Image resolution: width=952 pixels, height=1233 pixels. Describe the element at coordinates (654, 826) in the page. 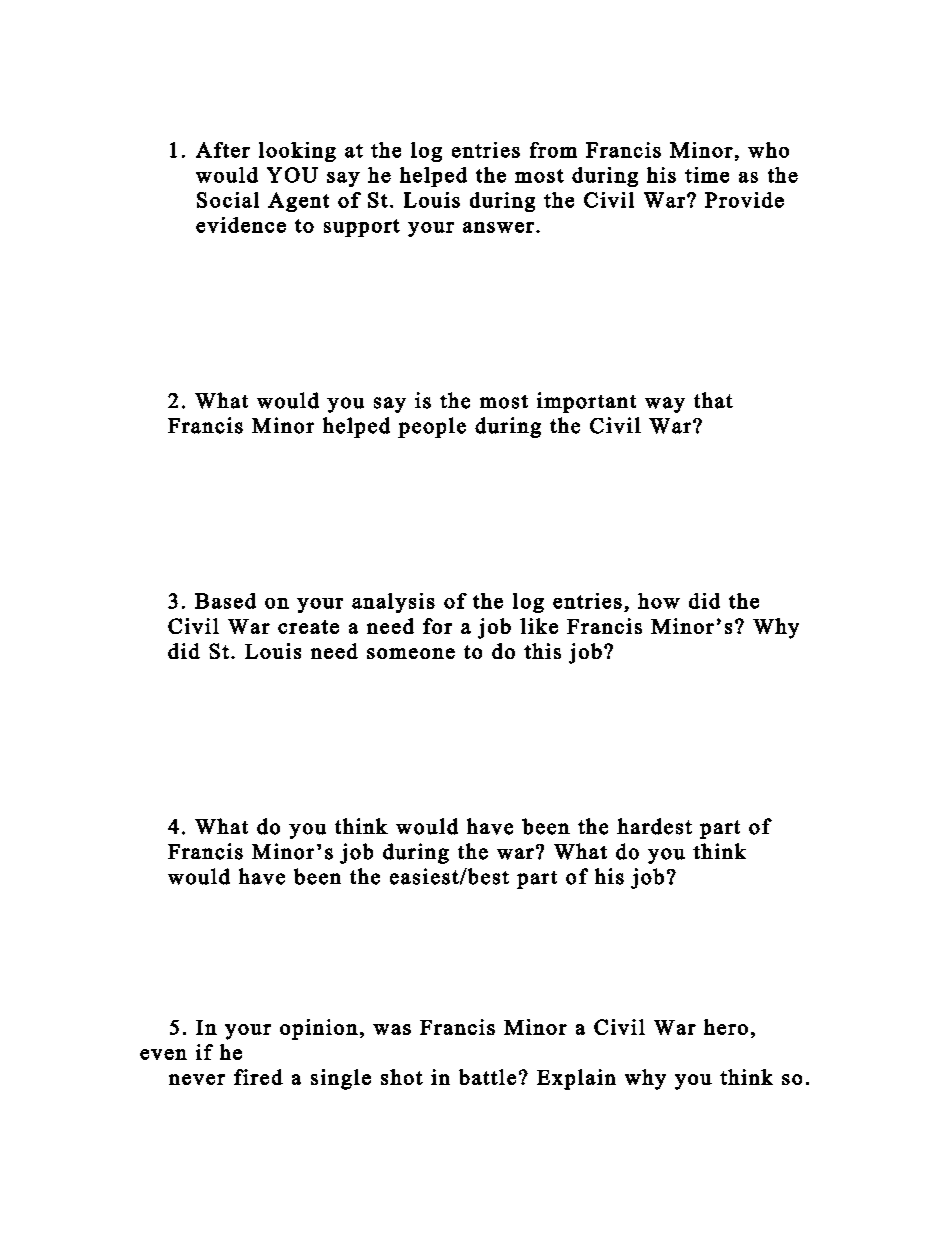

I see `hardest` at that location.
